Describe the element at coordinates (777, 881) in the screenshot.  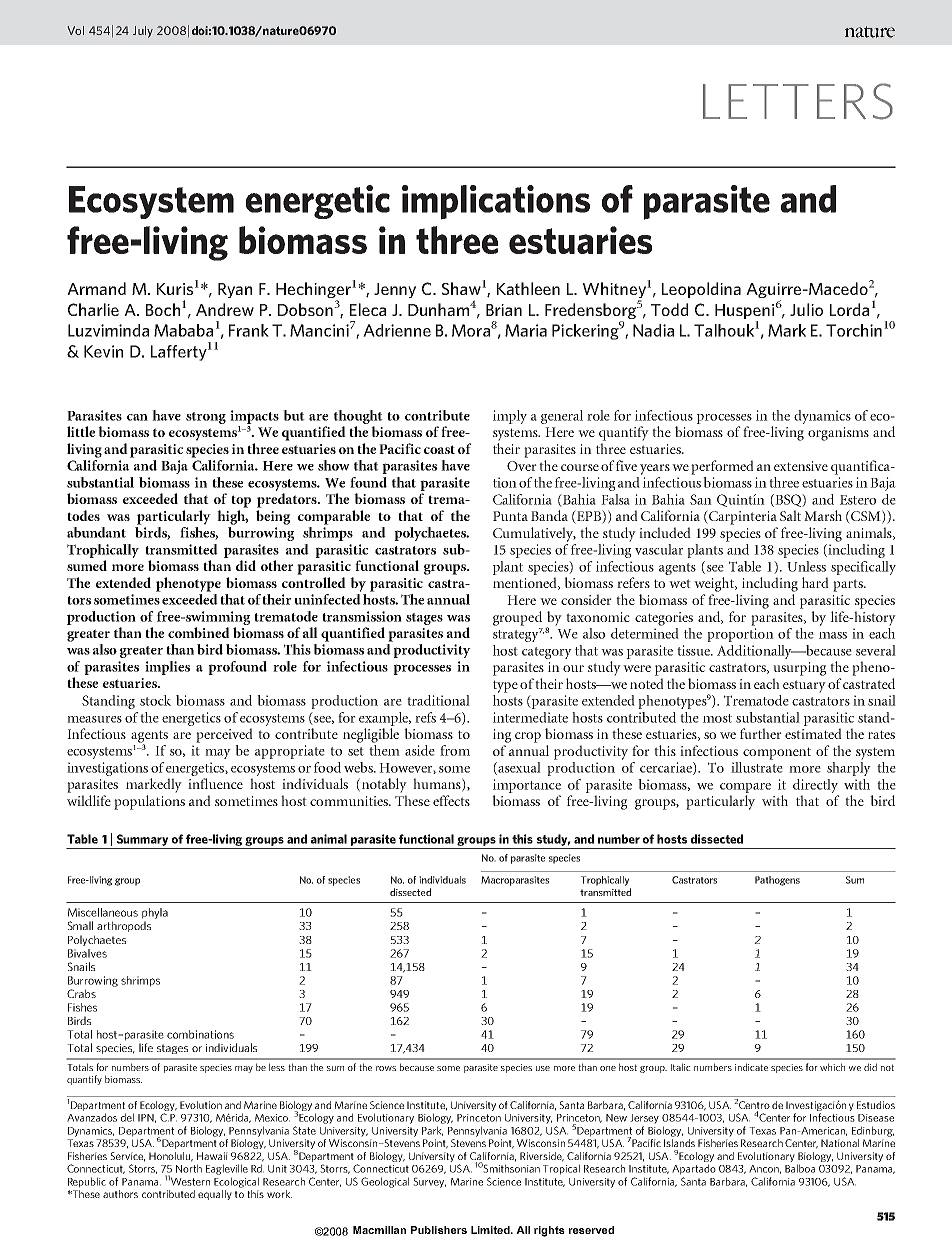
I see `Pathogens` at that location.
